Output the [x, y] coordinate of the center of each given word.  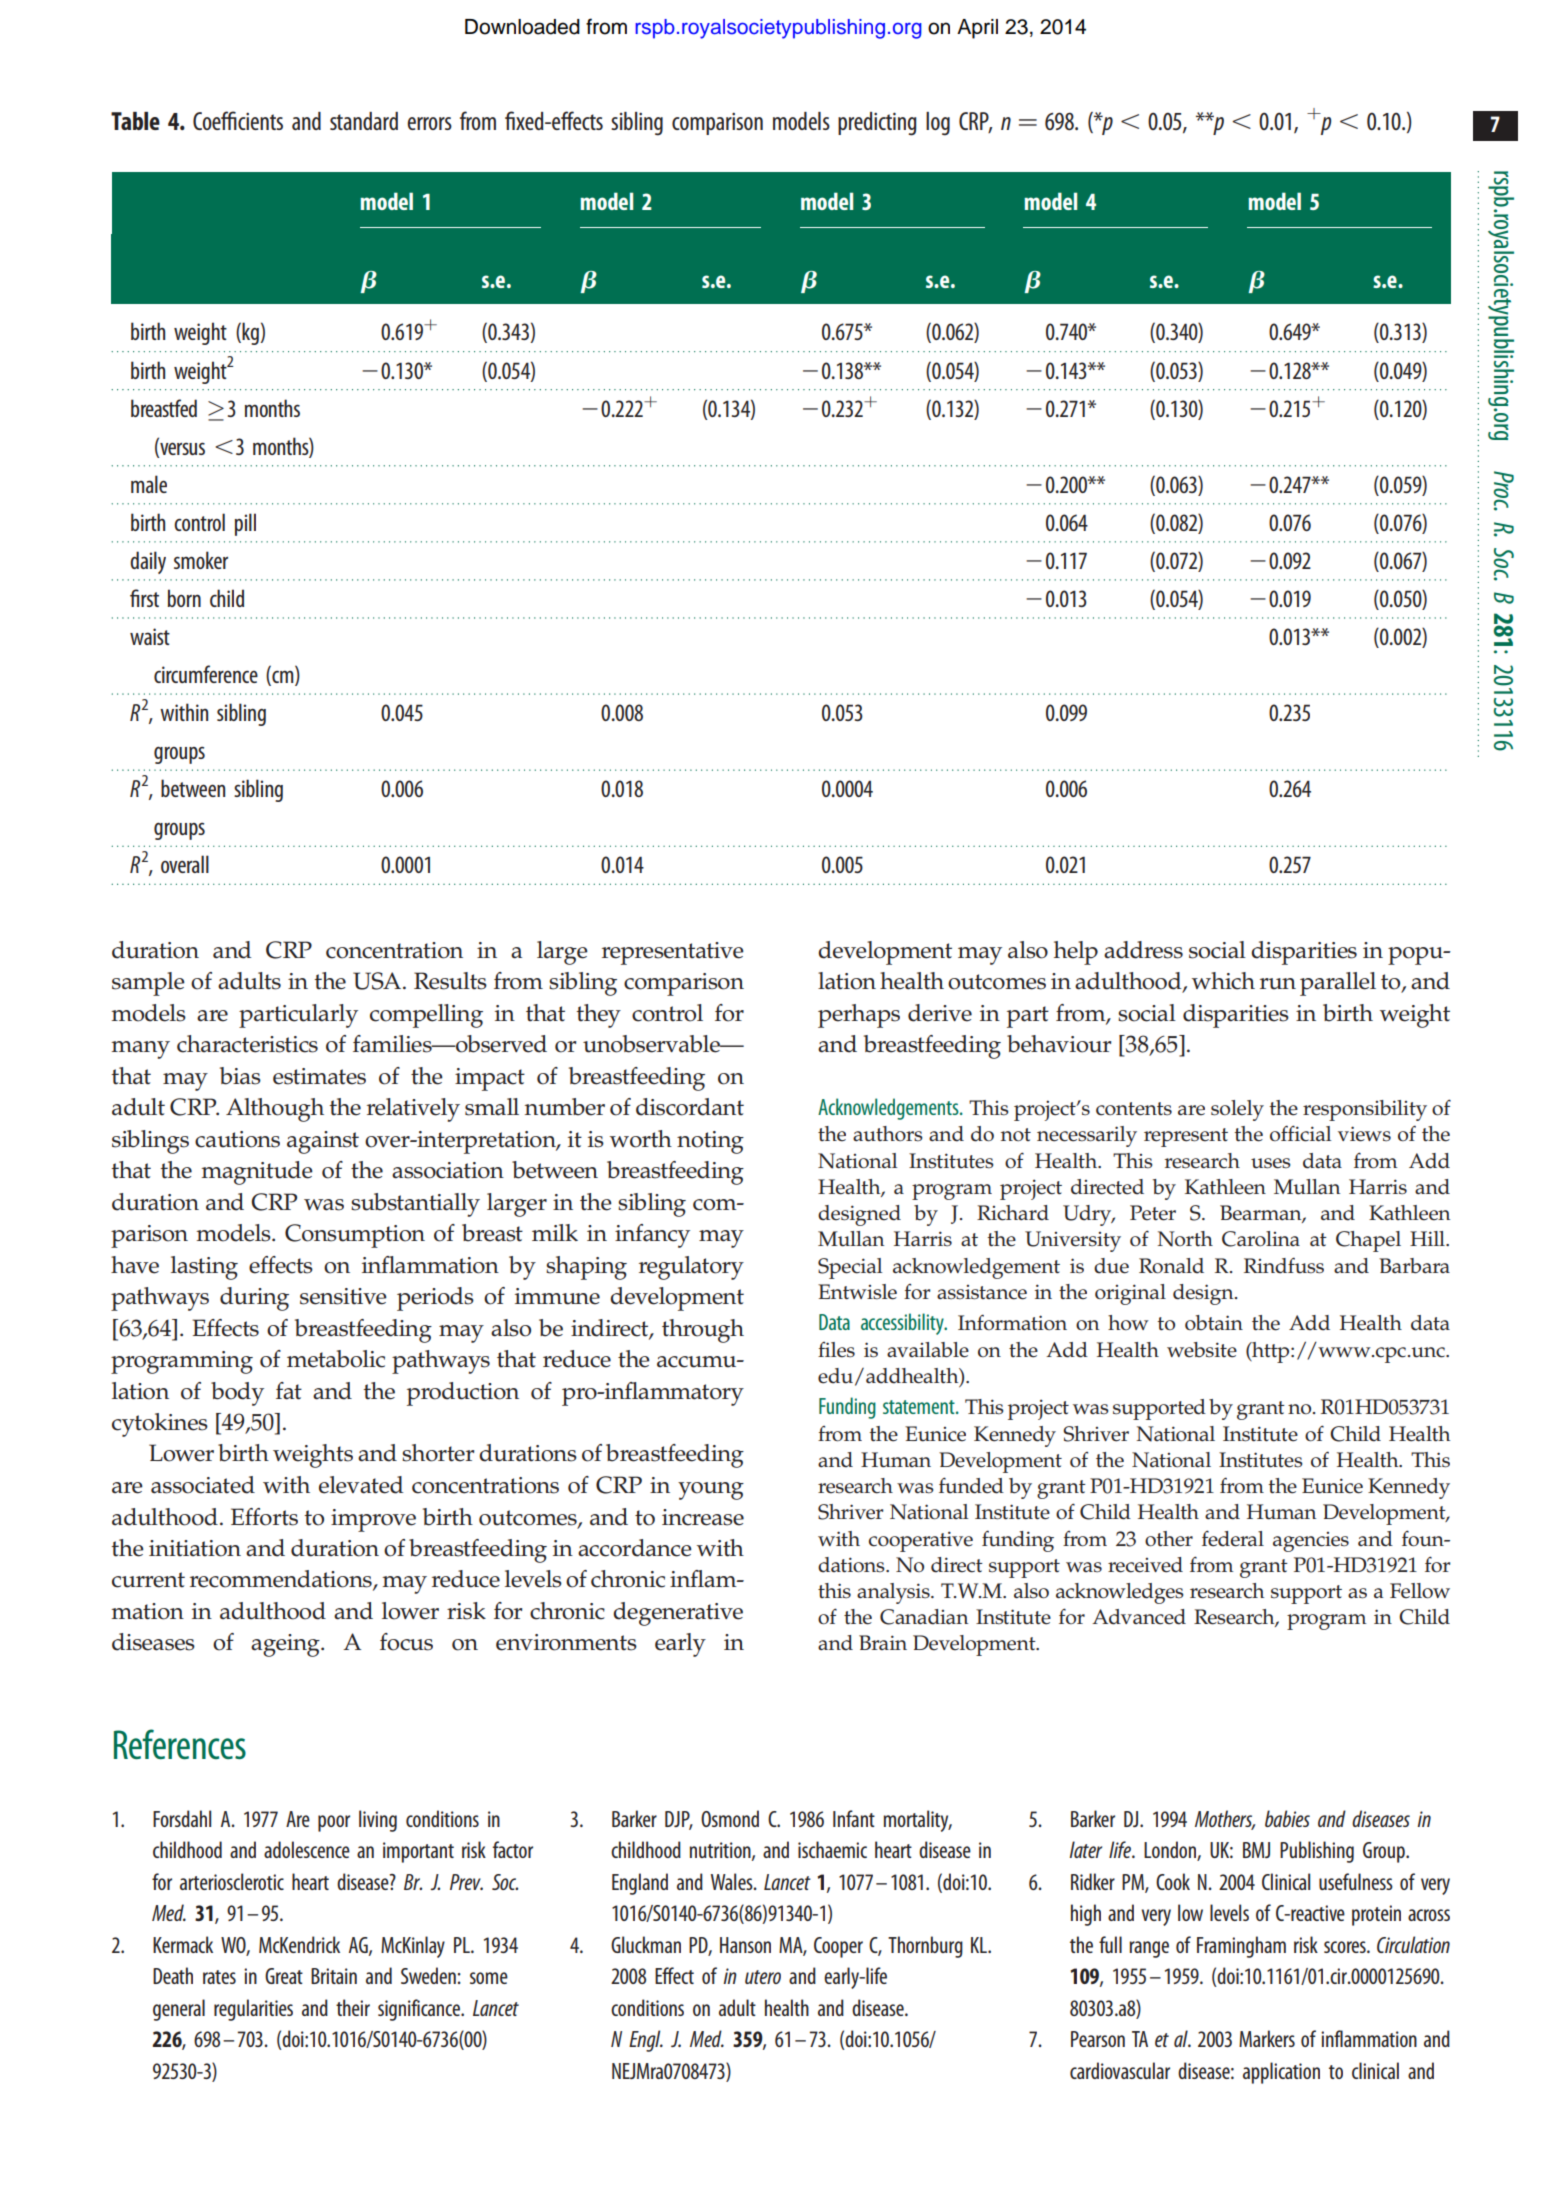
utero [763, 1977]
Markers [1267, 2038]
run [1278, 984]
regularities [253, 2010]
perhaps [859, 1016]
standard [364, 121]
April [977, 29]
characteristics [247, 1044]
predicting [877, 124]
